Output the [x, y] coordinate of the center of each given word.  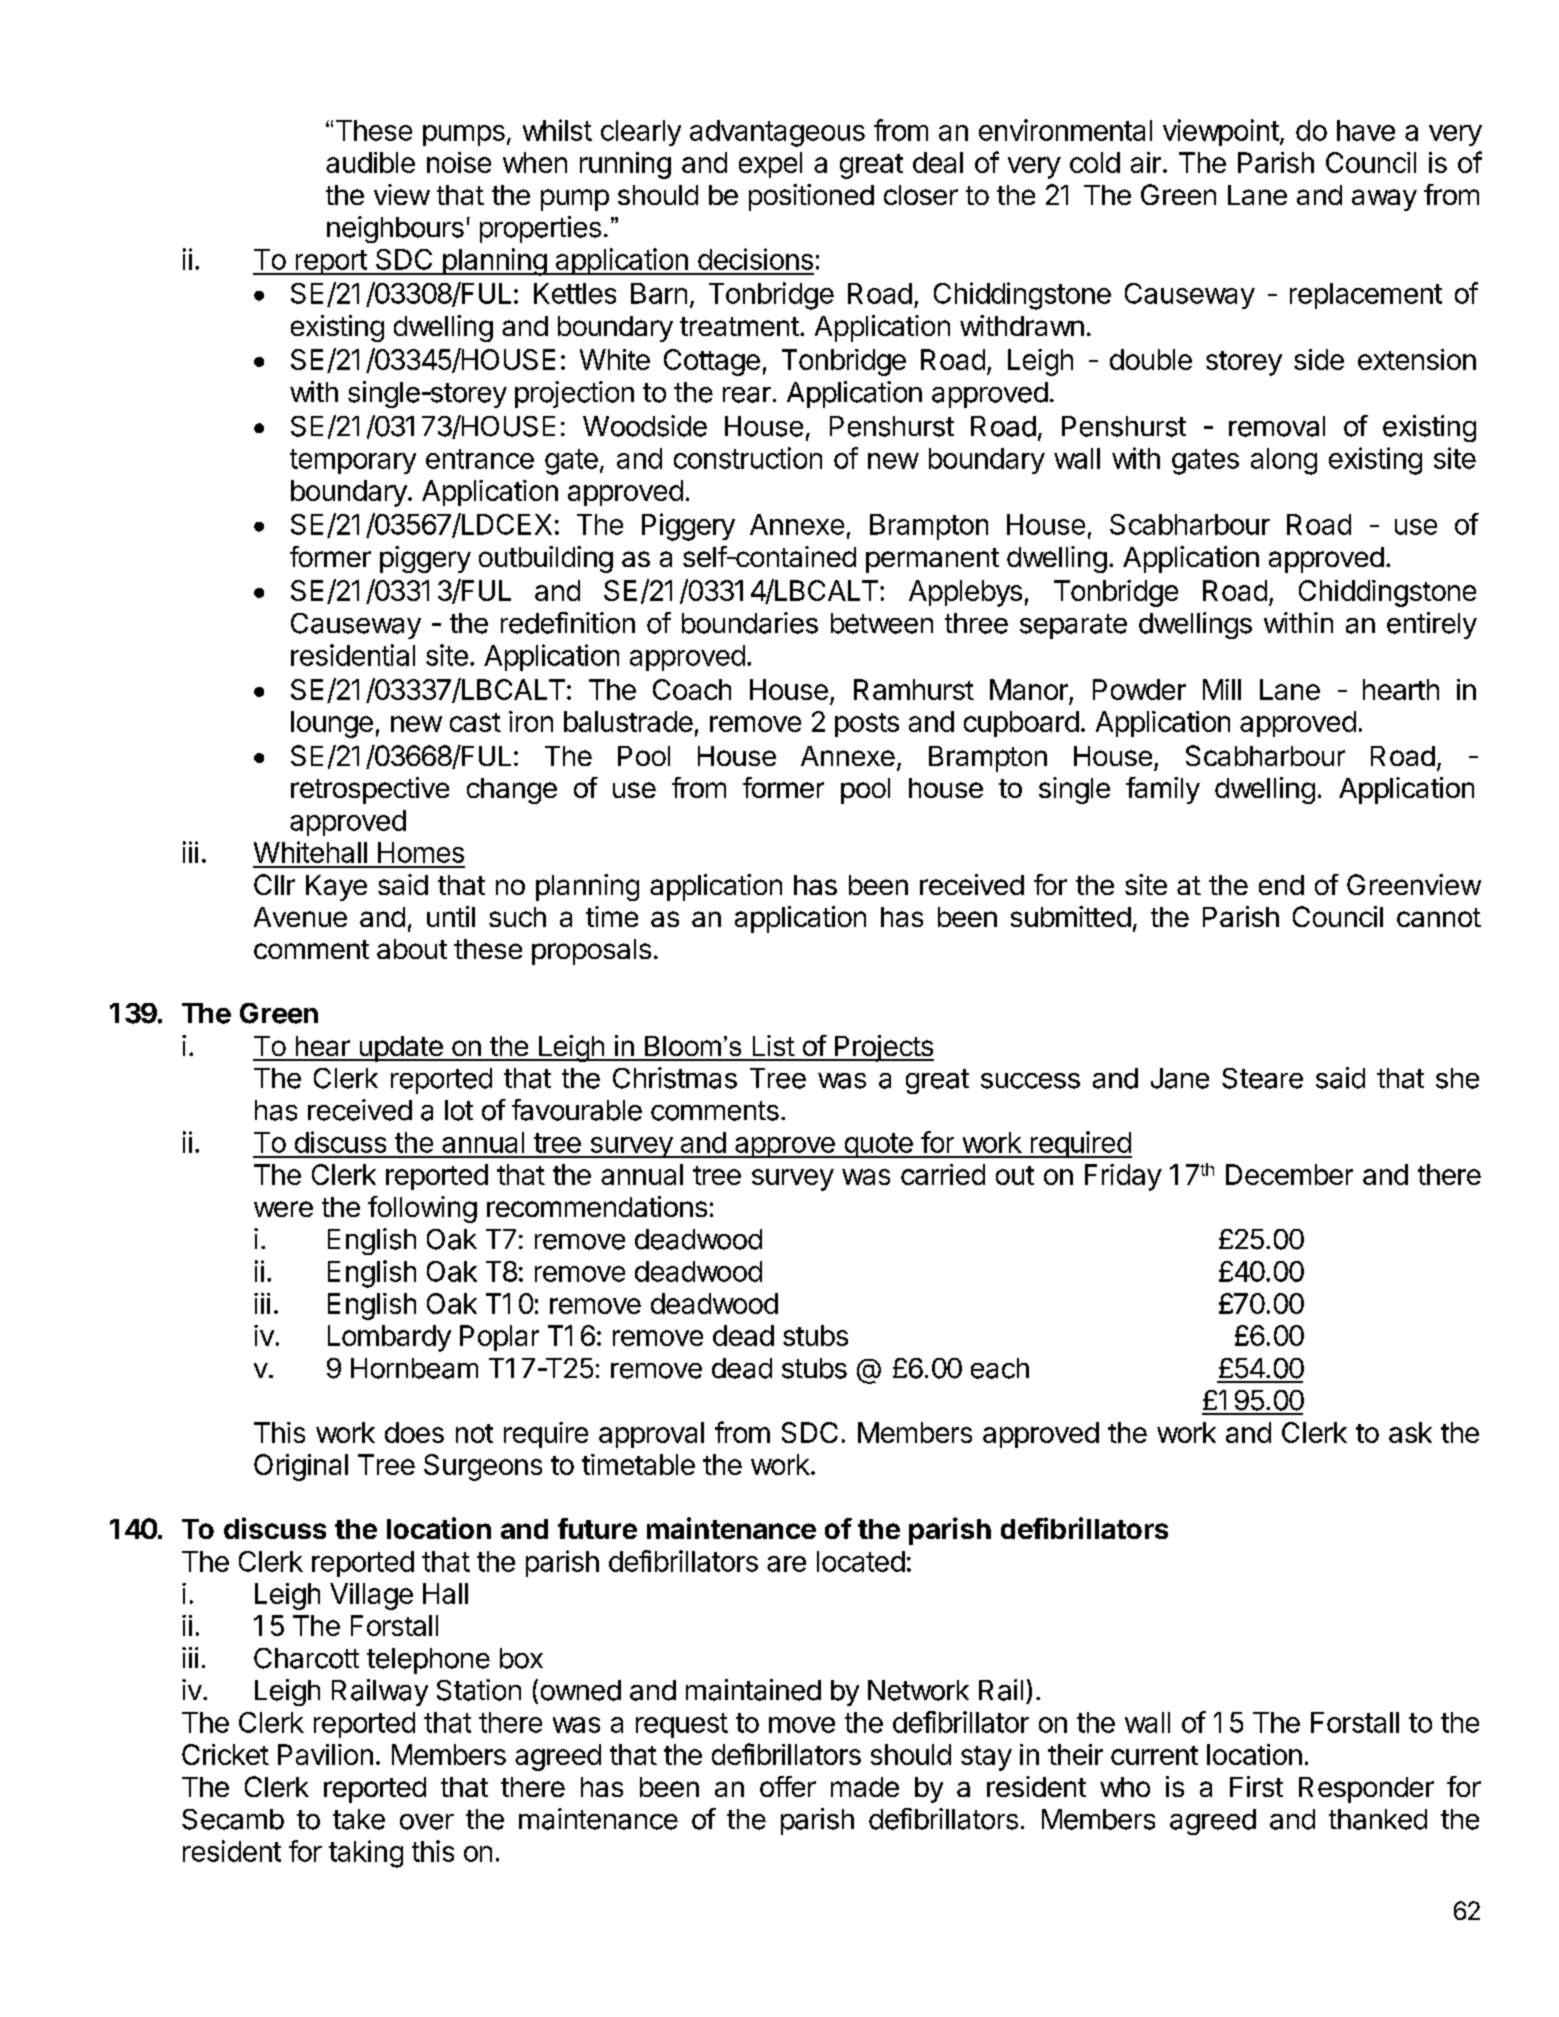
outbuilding [546, 559]
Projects [883, 1048]
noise [459, 162]
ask [1410, 1432]
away [1384, 200]
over [427, 1822]
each [1000, 1368]
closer [921, 195]
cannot [1439, 917]
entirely [1432, 625]
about [412, 949]
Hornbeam [414, 1368]
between [882, 623]
